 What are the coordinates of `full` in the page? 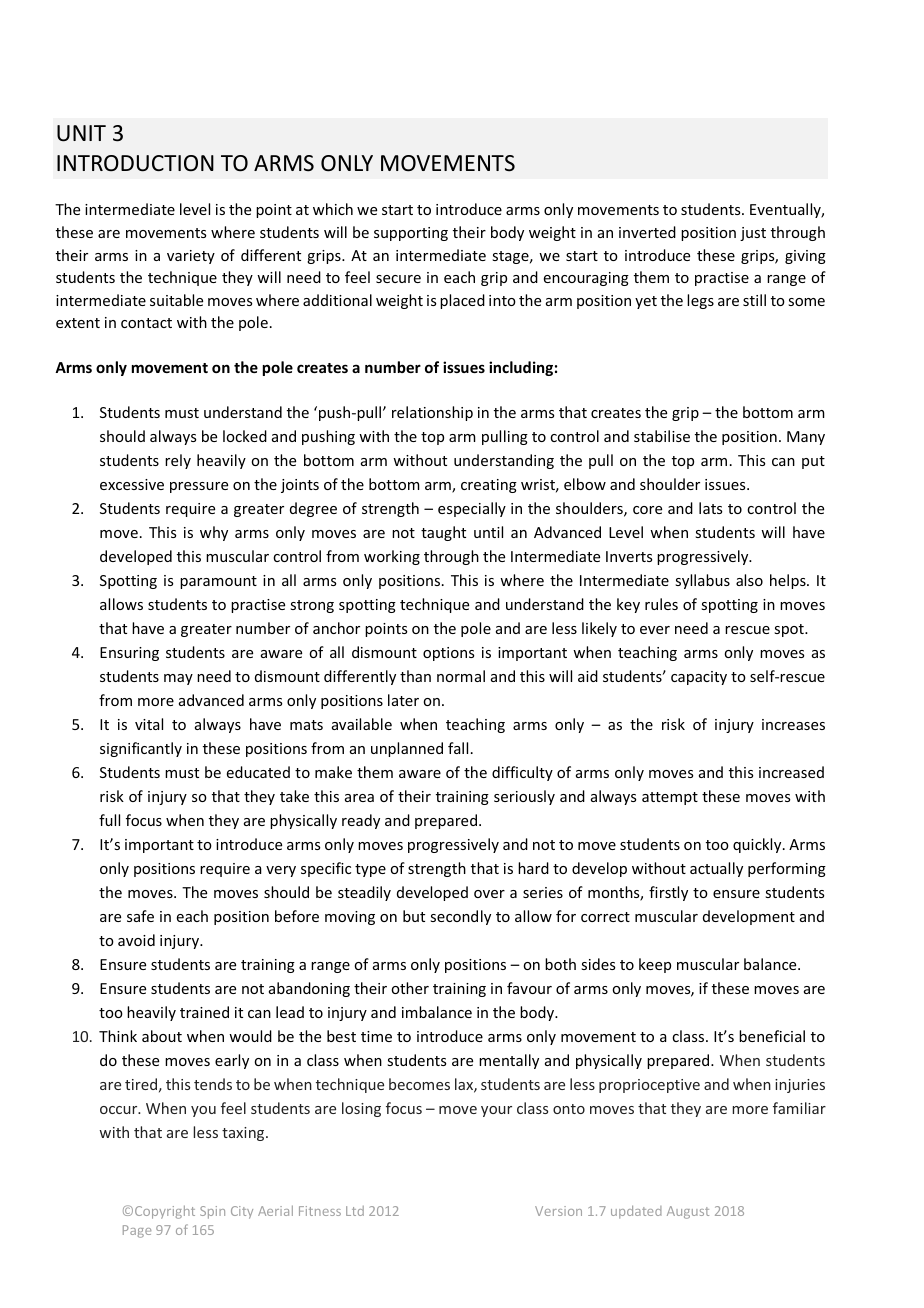 It's located at (109, 820).
